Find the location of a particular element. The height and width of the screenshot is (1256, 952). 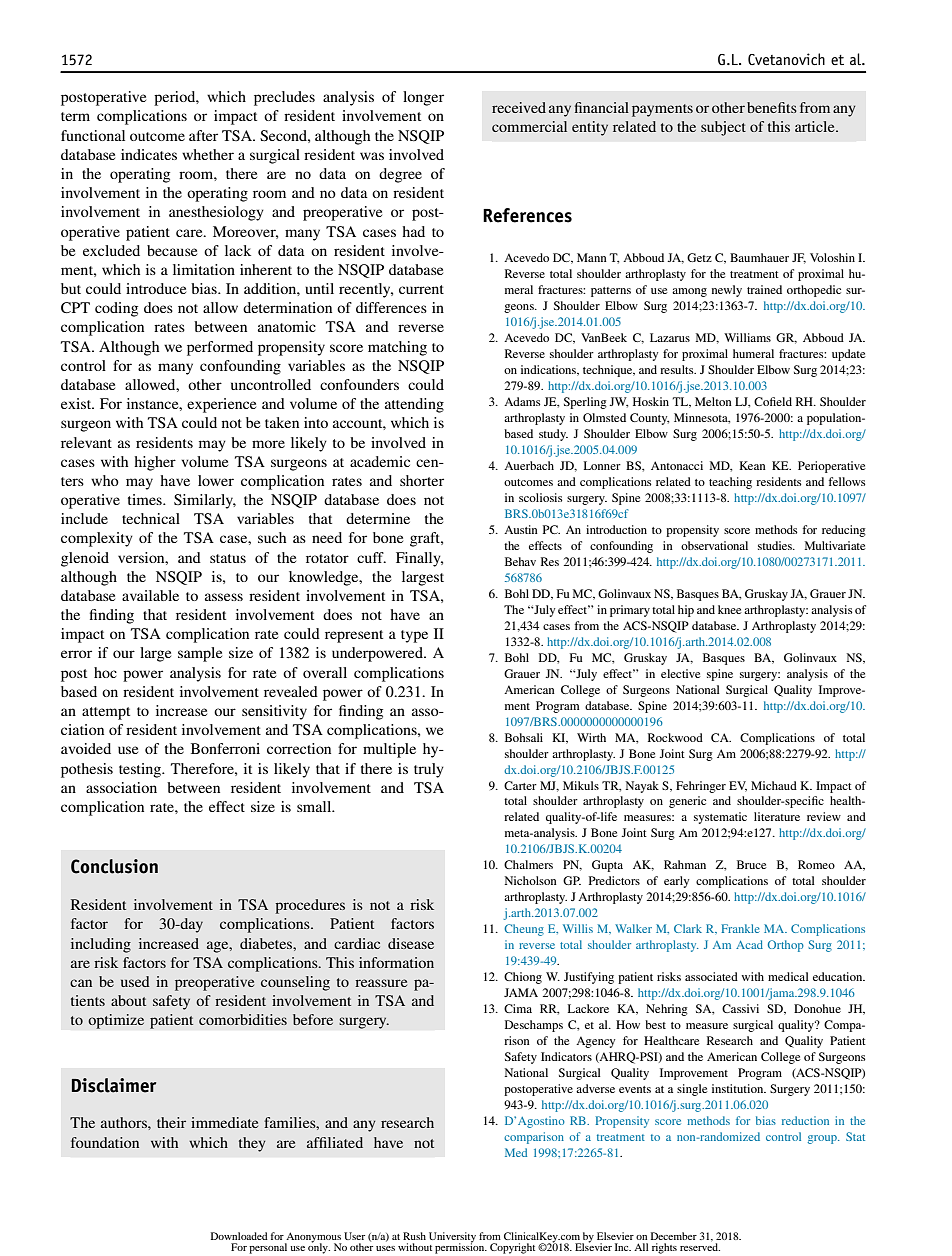

type is located at coordinates (414, 636).
